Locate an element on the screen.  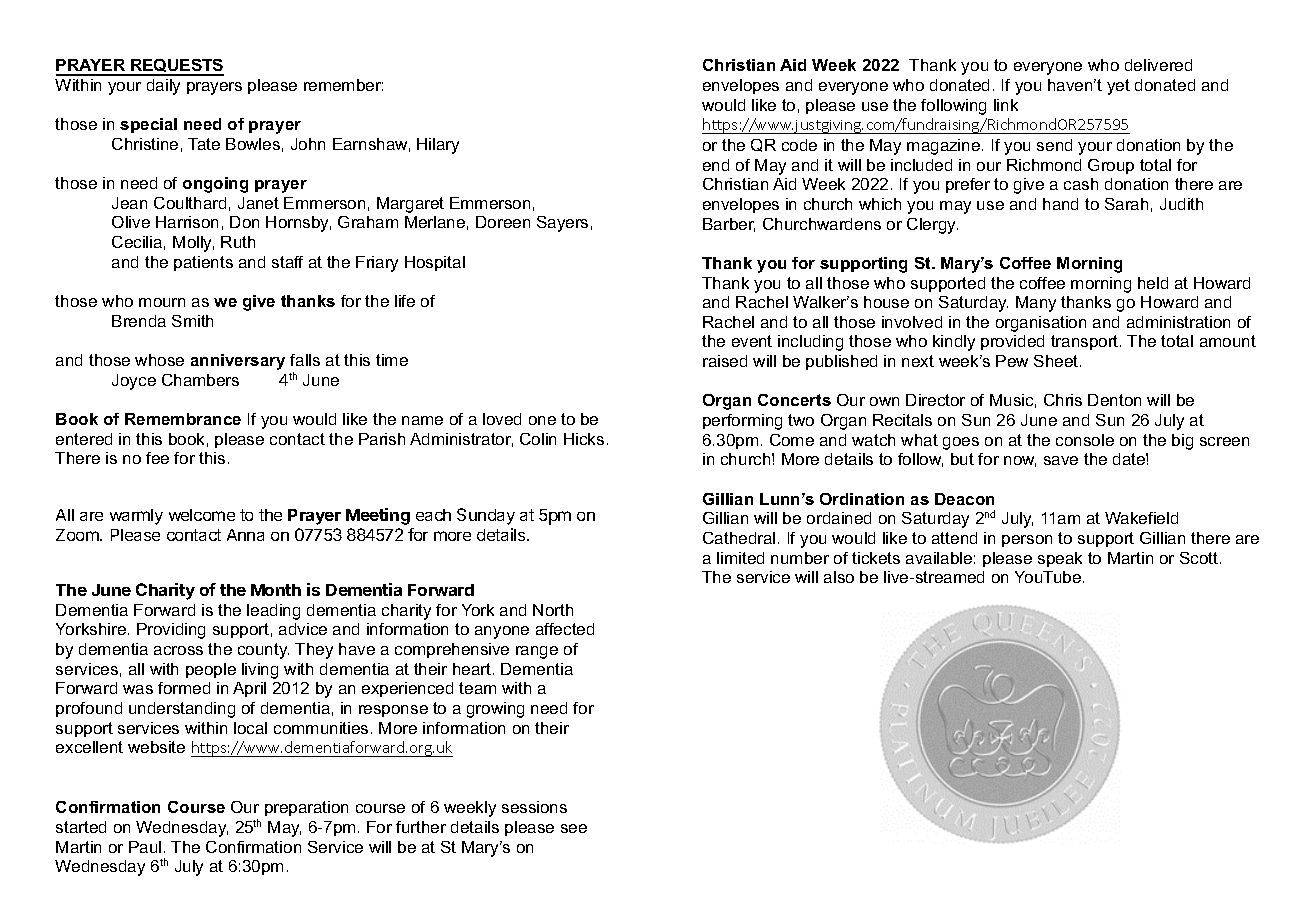
Remembrance is located at coordinates (183, 419).
